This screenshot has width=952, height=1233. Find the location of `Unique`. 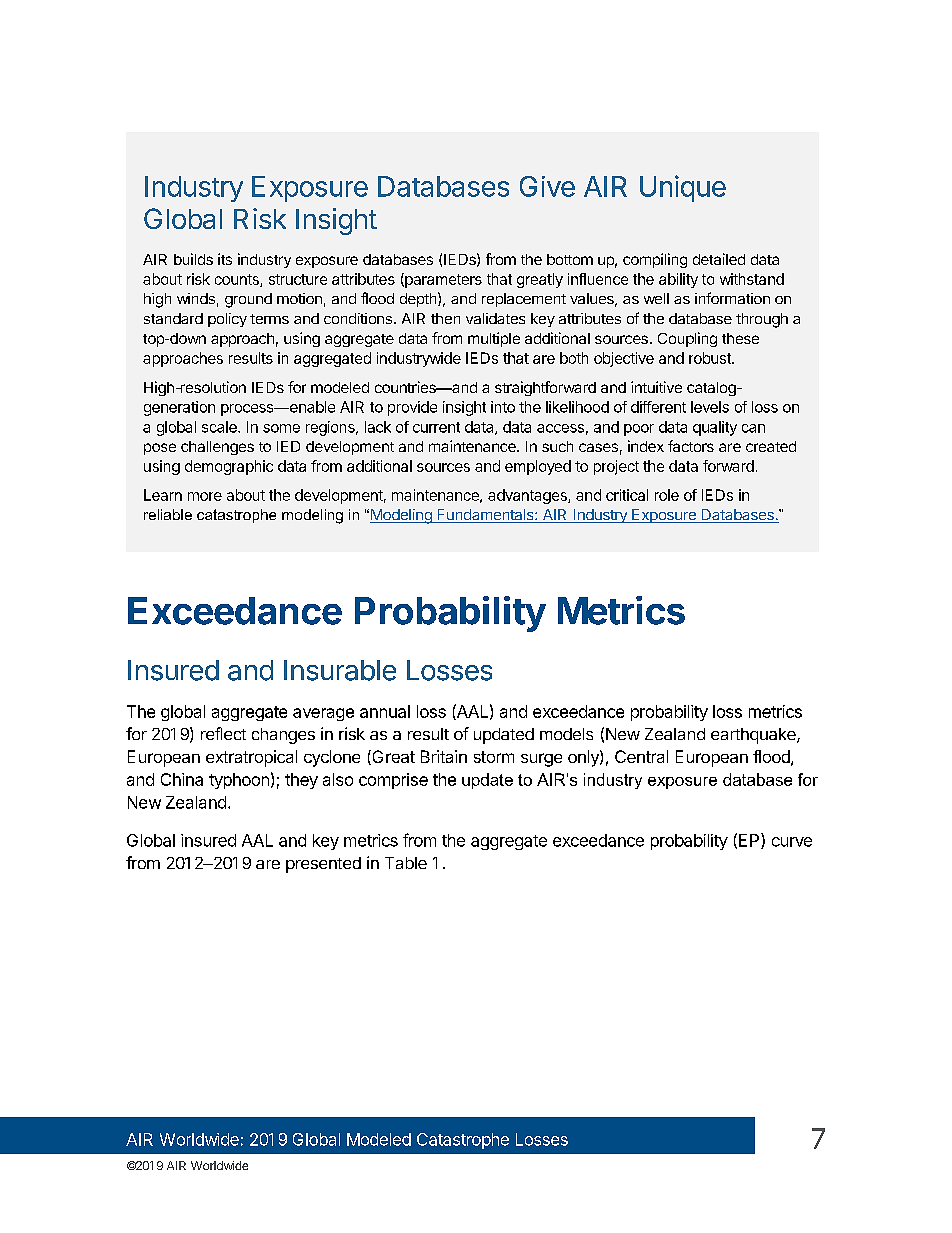

Unique is located at coordinates (683, 188).
